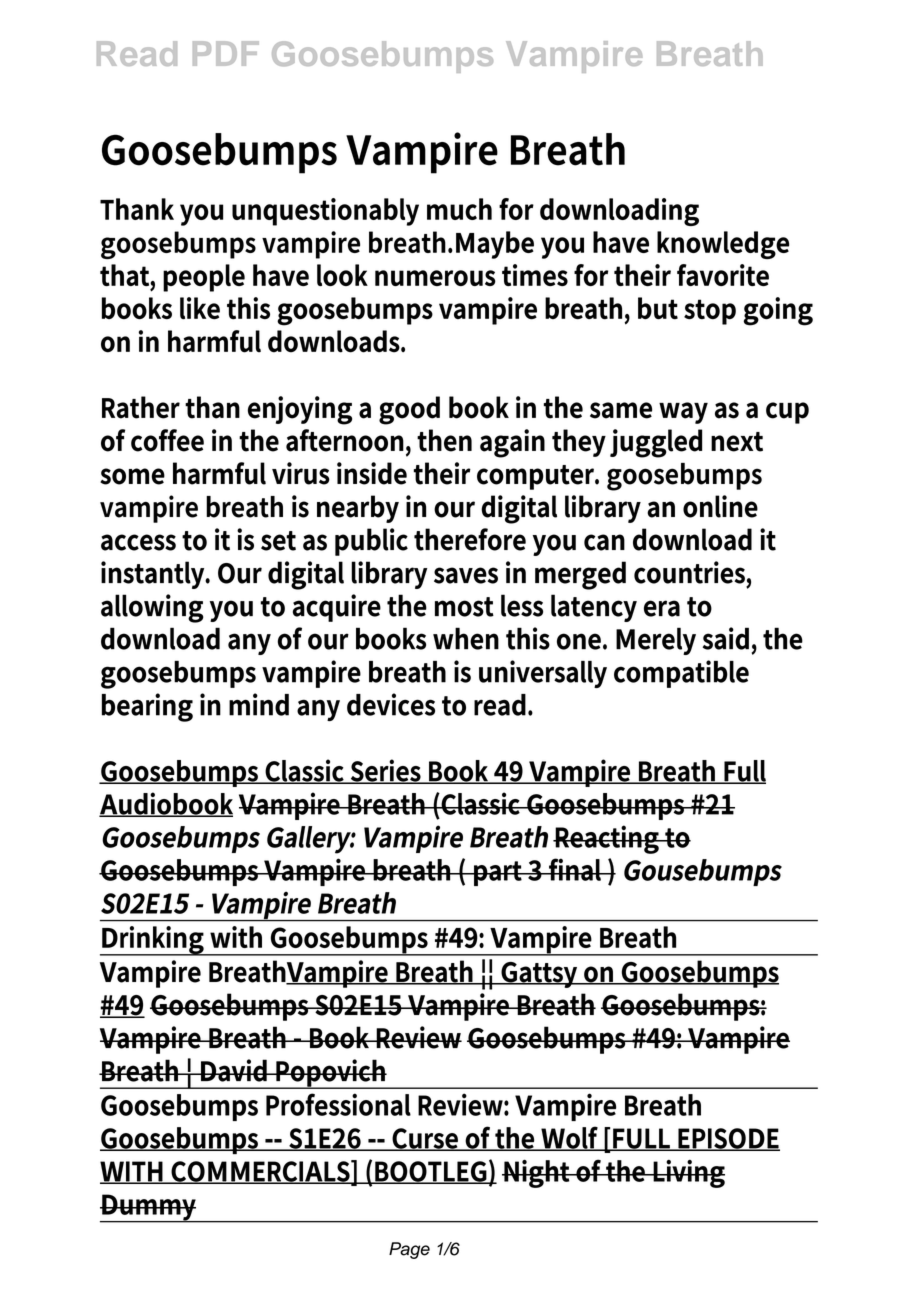 Image resolution: width=924 pixels, height=1311 pixels. I want to click on Drinking, so click(153, 941).
